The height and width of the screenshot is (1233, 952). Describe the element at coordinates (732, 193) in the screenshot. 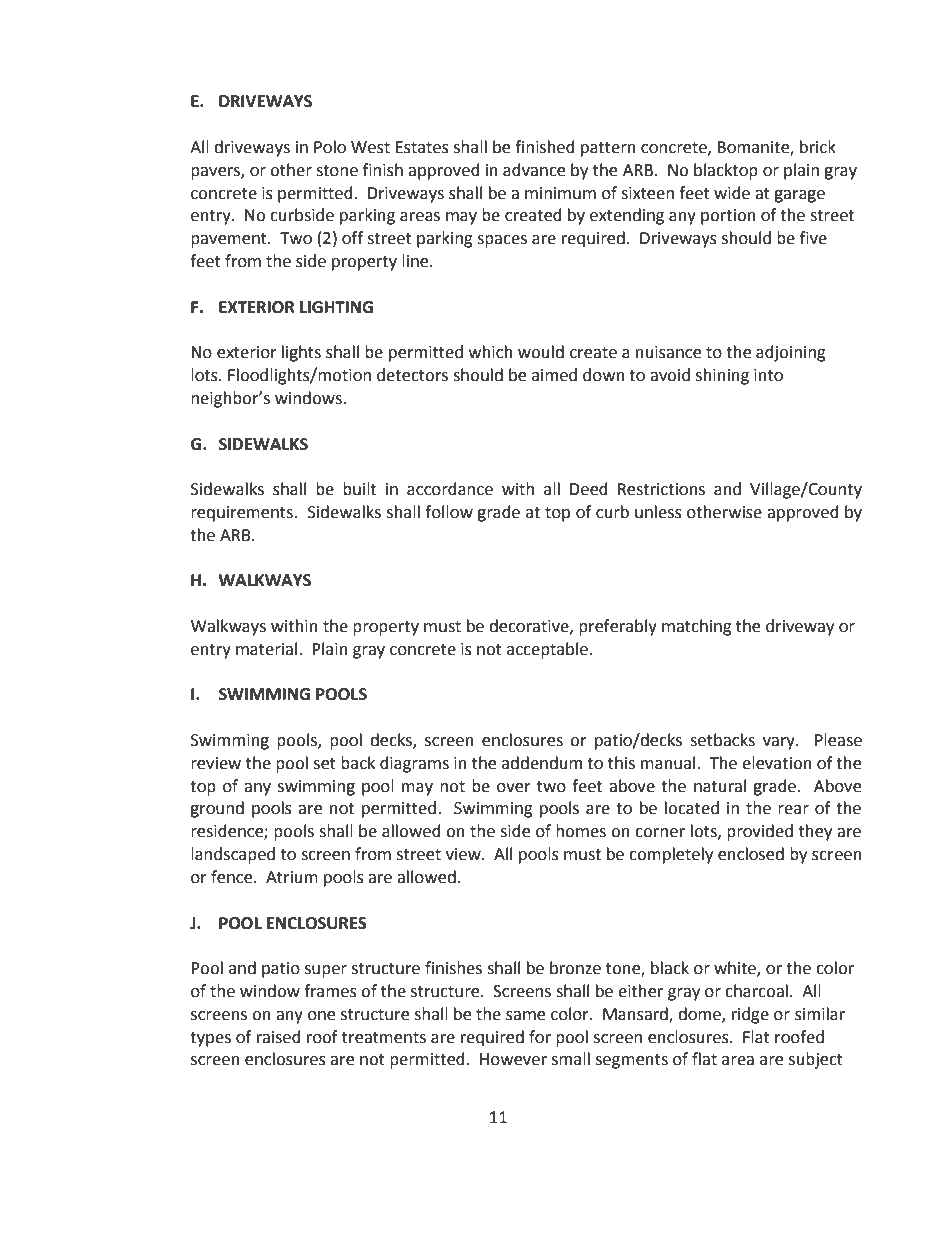

I see `wide` at that location.
